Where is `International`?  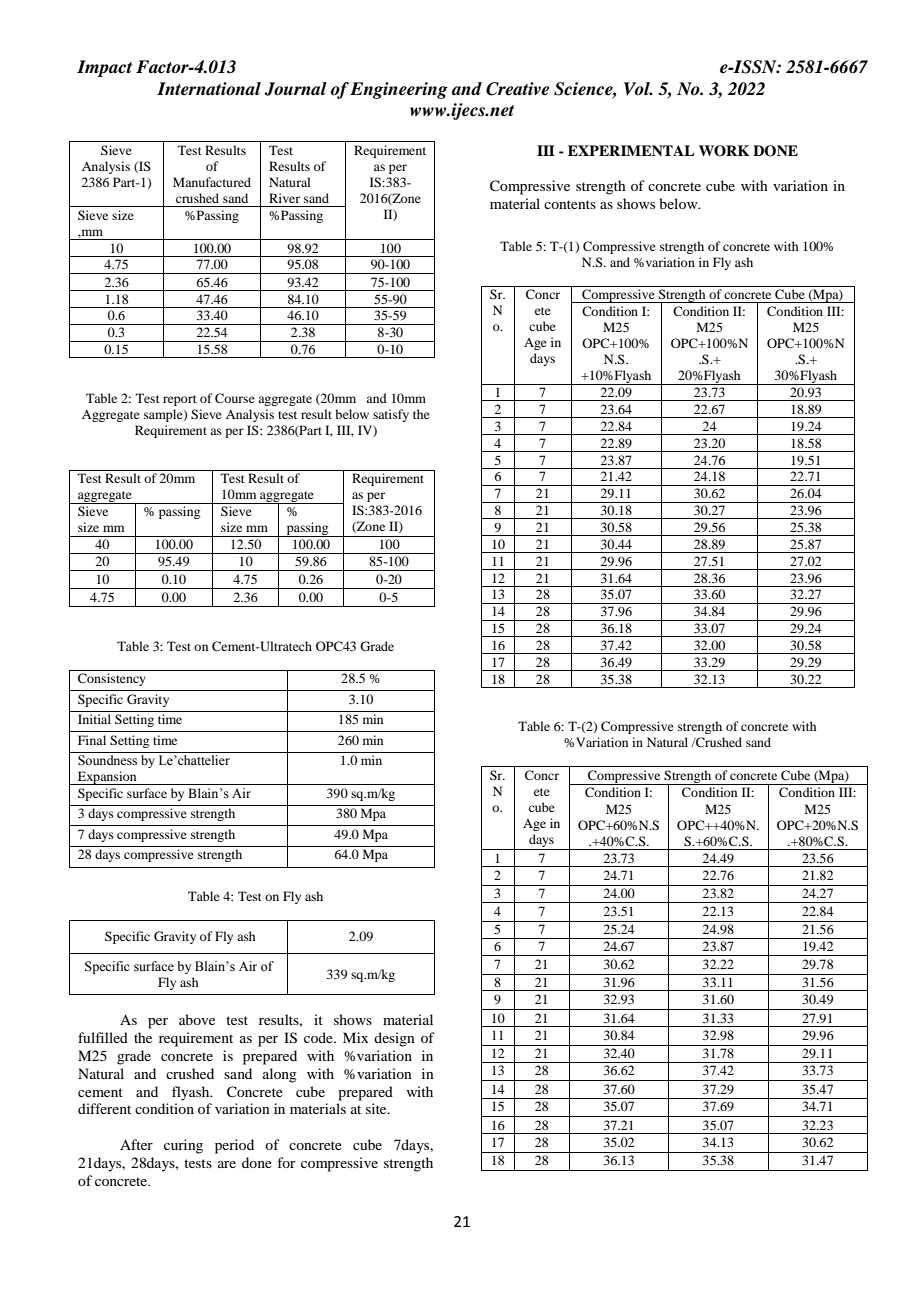 International is located at coordinates (209, 89).
